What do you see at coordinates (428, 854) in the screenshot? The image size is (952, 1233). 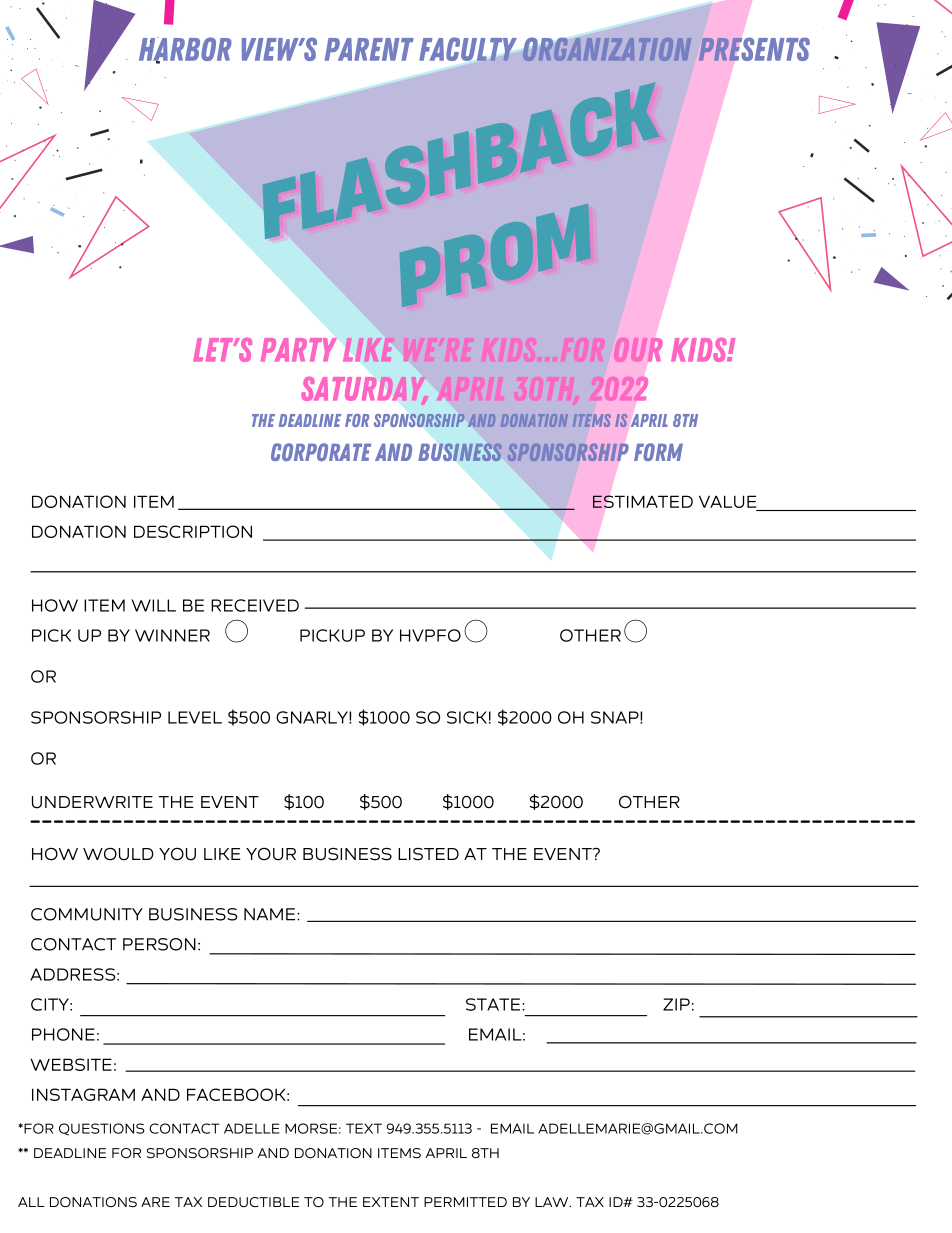 I see `LISTED` at bounding box center [428, 854].
